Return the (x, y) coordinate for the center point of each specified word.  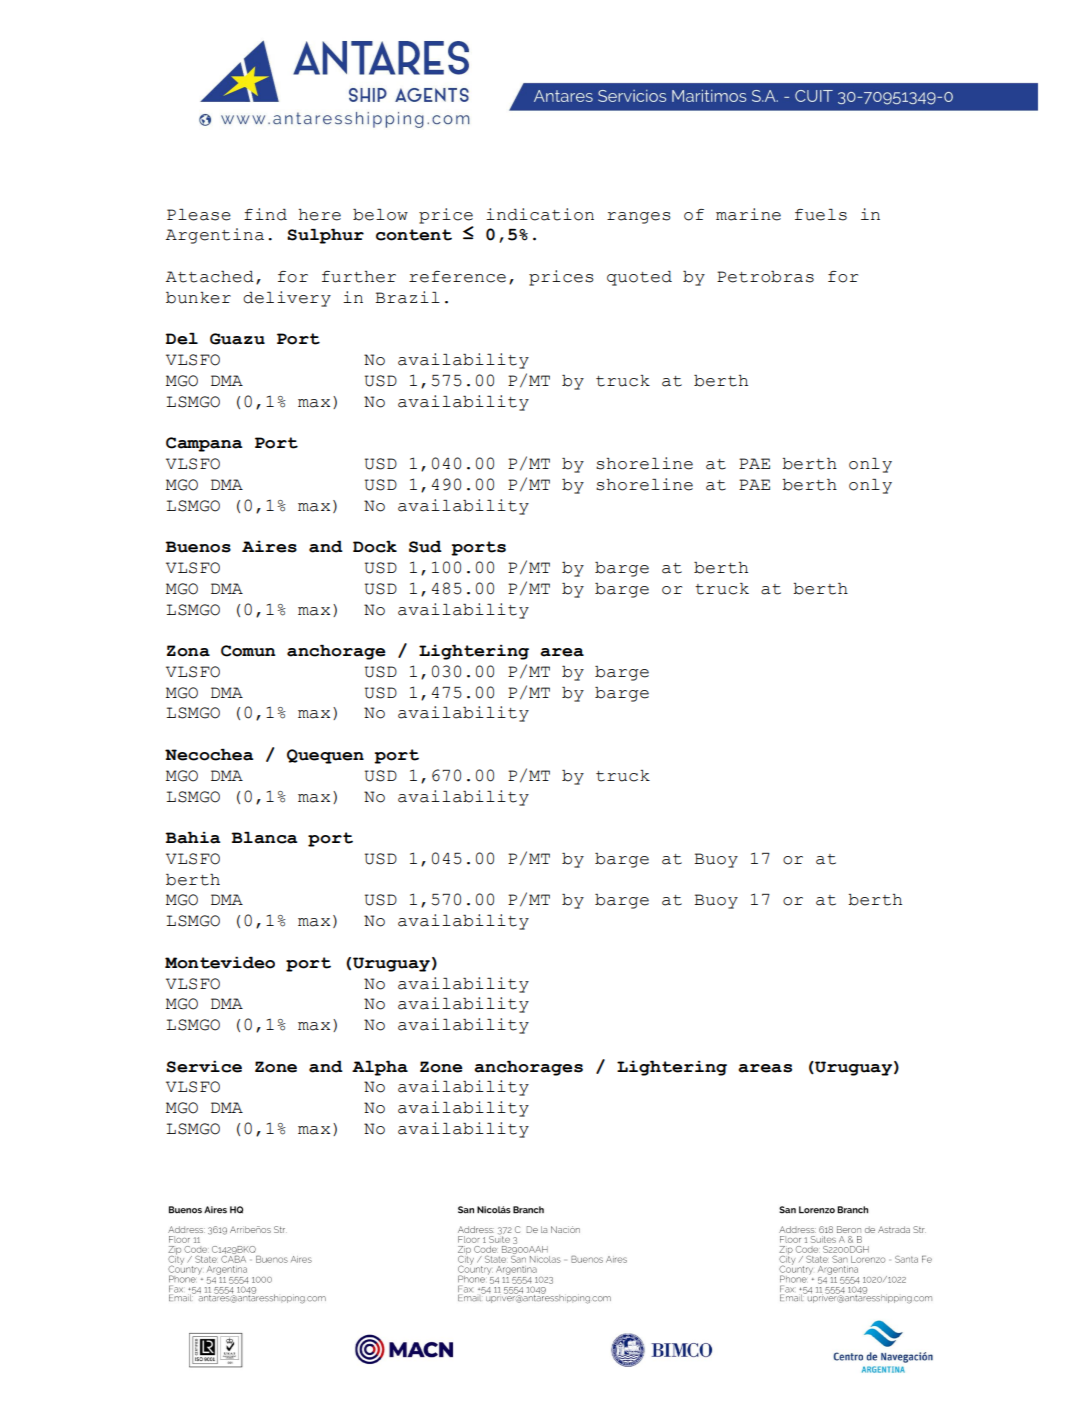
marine (748, 214)
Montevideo (220, 963)
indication (540, 214)
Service (204, 1067)
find (265, 214)
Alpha (380, 1068)
